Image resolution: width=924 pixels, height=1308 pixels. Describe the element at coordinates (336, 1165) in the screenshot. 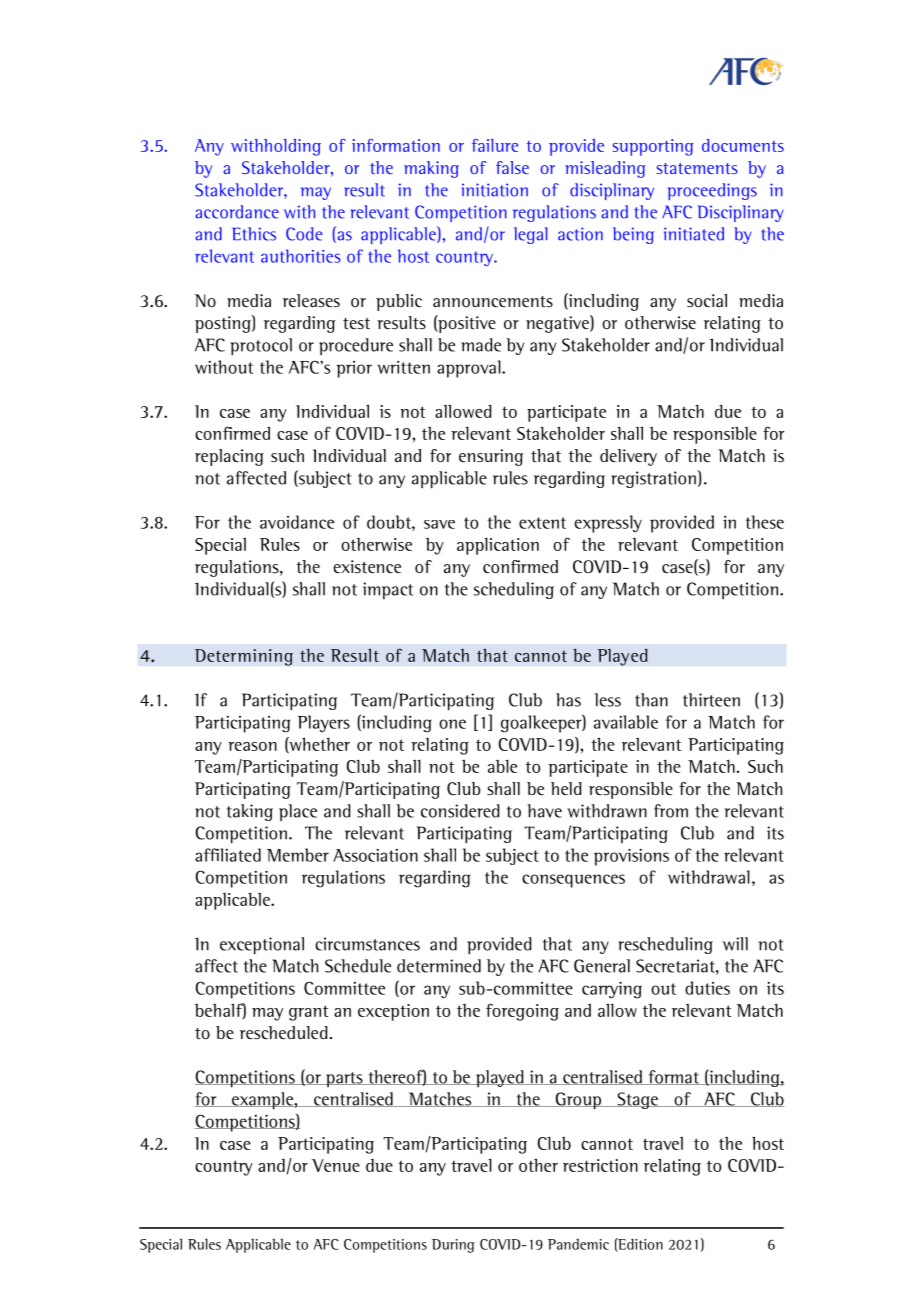

I see `Venue` at that location.
